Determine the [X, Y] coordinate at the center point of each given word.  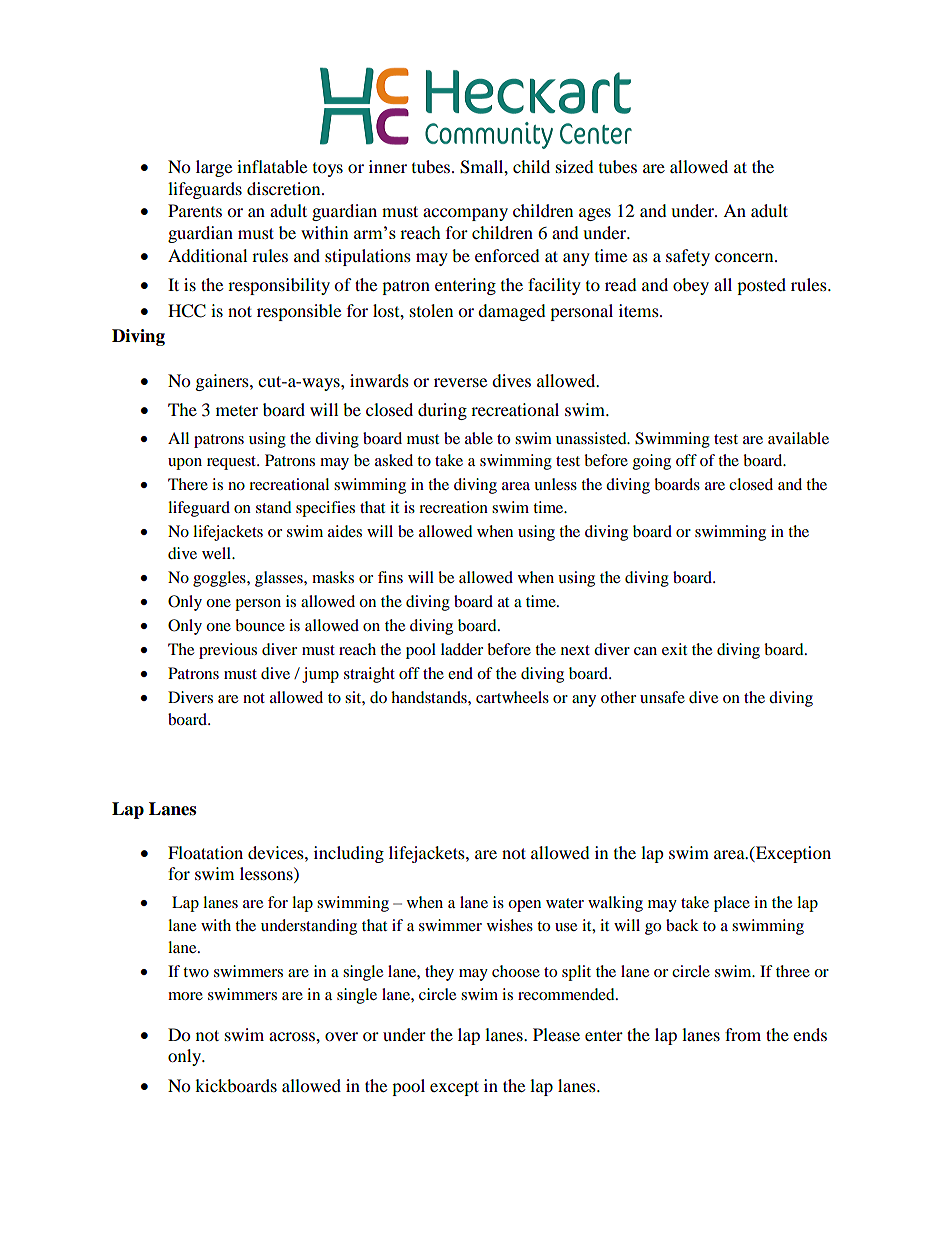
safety [688, 257]
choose [516, 971]
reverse [460, 382]
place [732, 904]
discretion [285, 188]
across [293, 1036]
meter [237, 411]
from [743, 1034]
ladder [462, 649]
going [652, 462]
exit [674, 649]
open [524, 906]
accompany [465, 214]
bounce [260, 625]
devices [277, 852]
